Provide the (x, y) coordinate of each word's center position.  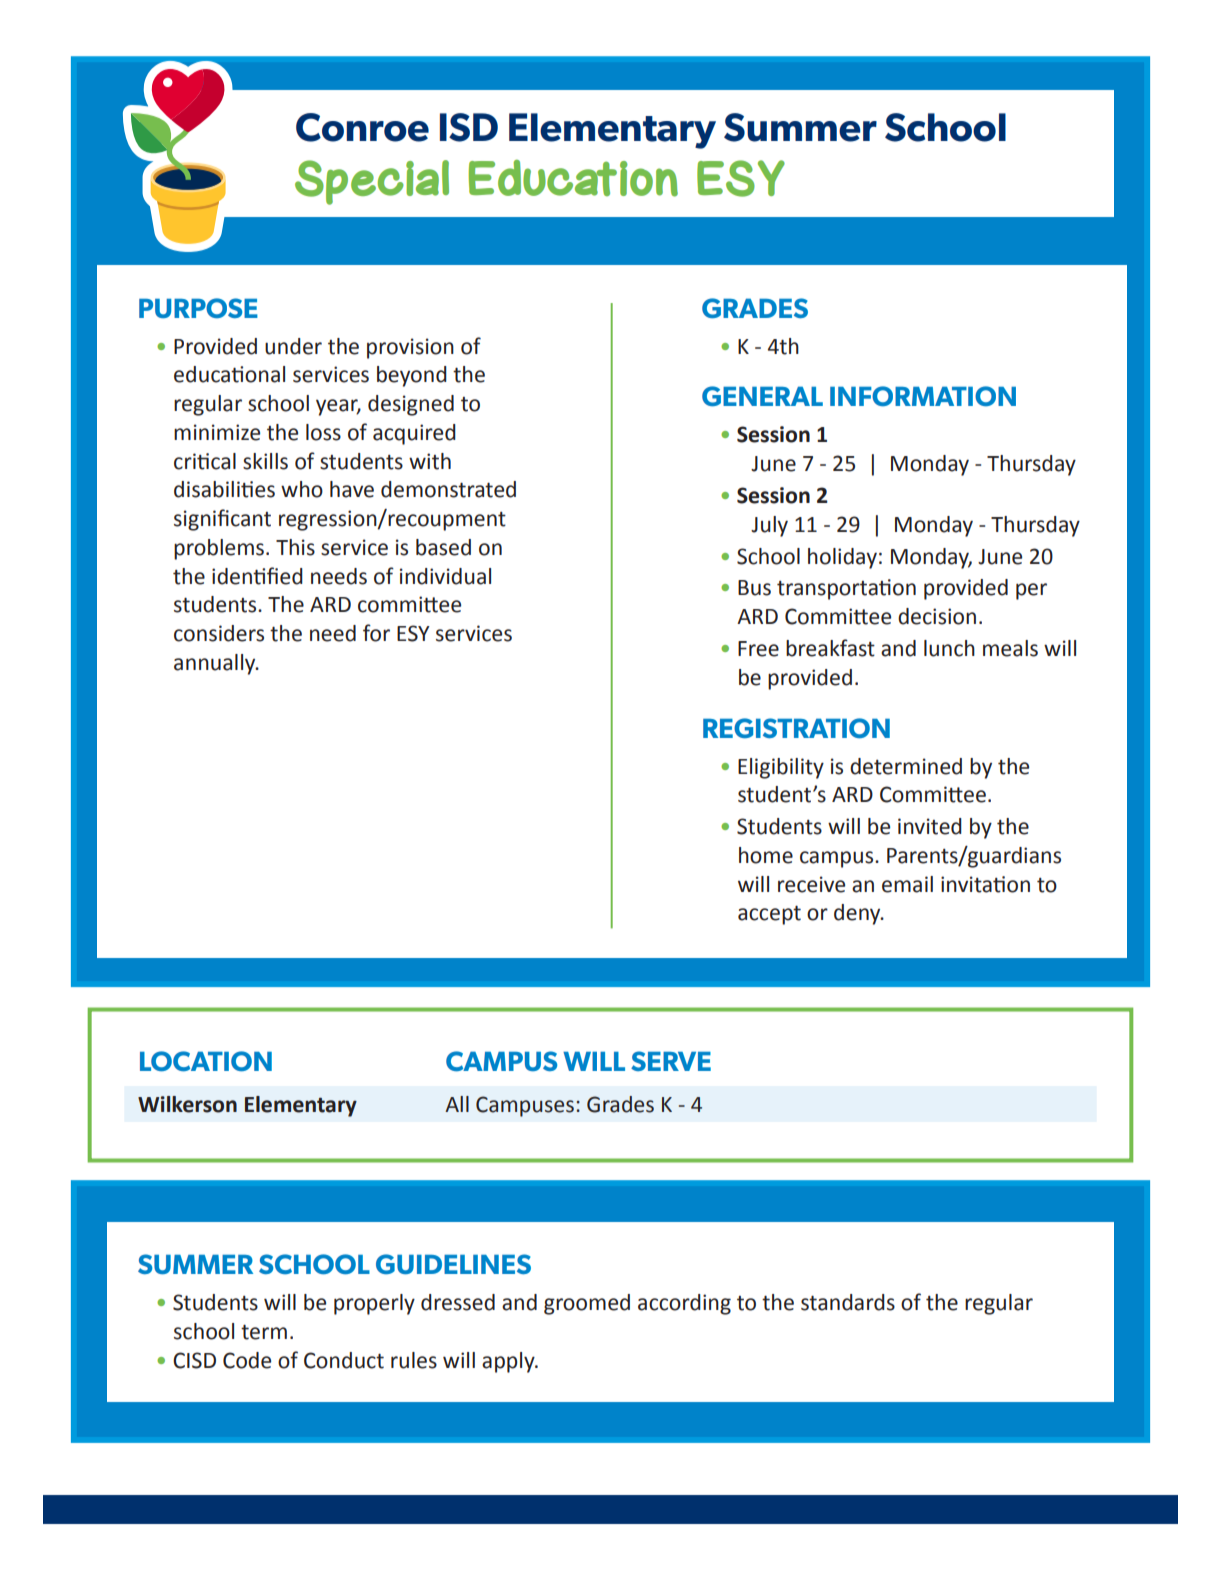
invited (930, 826)
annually (216, 664)
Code (247, 1360)
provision (410, 348)
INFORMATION (923, 396)
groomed (587, 1304)
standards (848, 1302)
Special (372, 182)
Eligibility (781, 768)
